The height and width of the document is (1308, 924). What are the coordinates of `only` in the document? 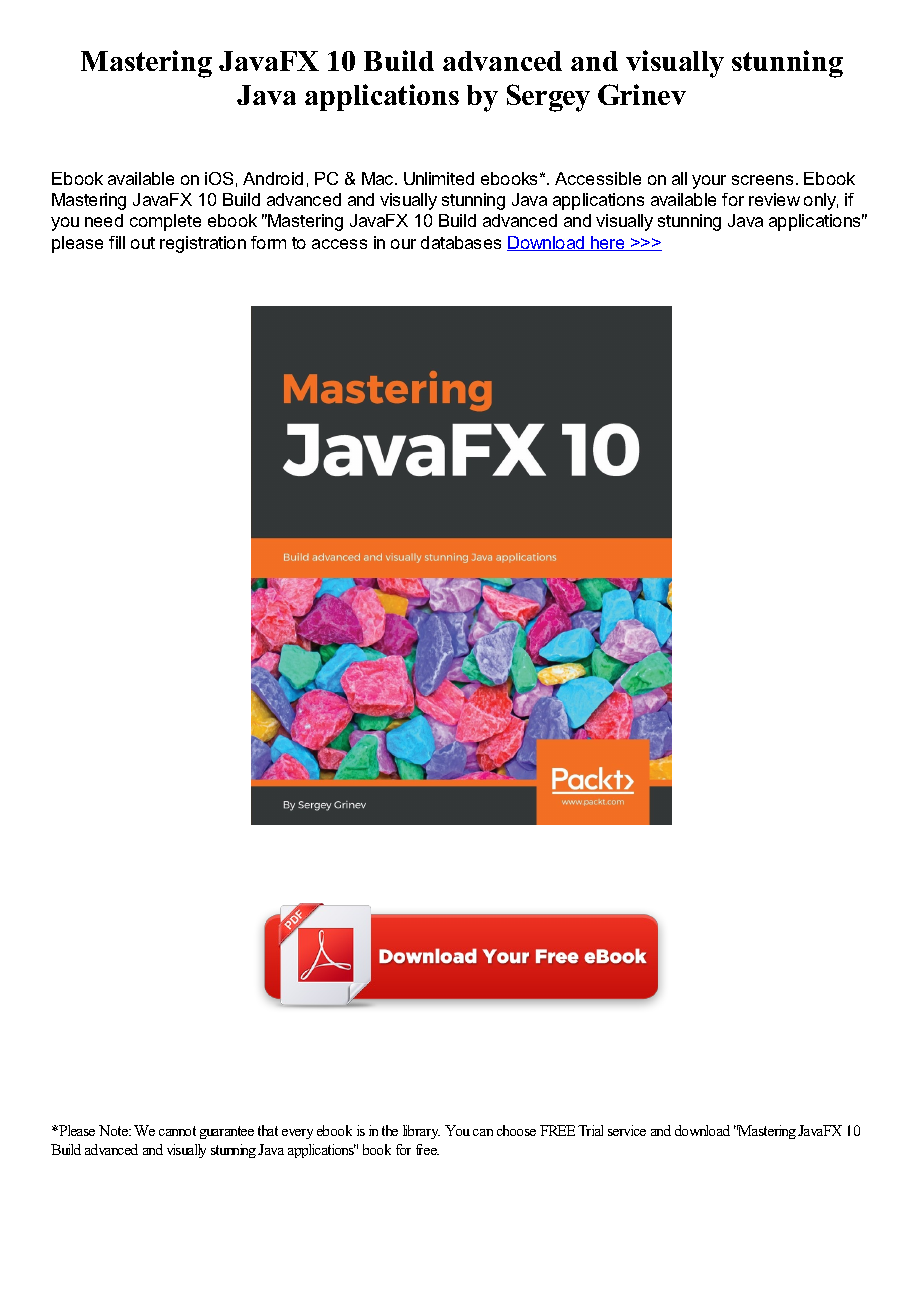 It's located at (821, 201).
